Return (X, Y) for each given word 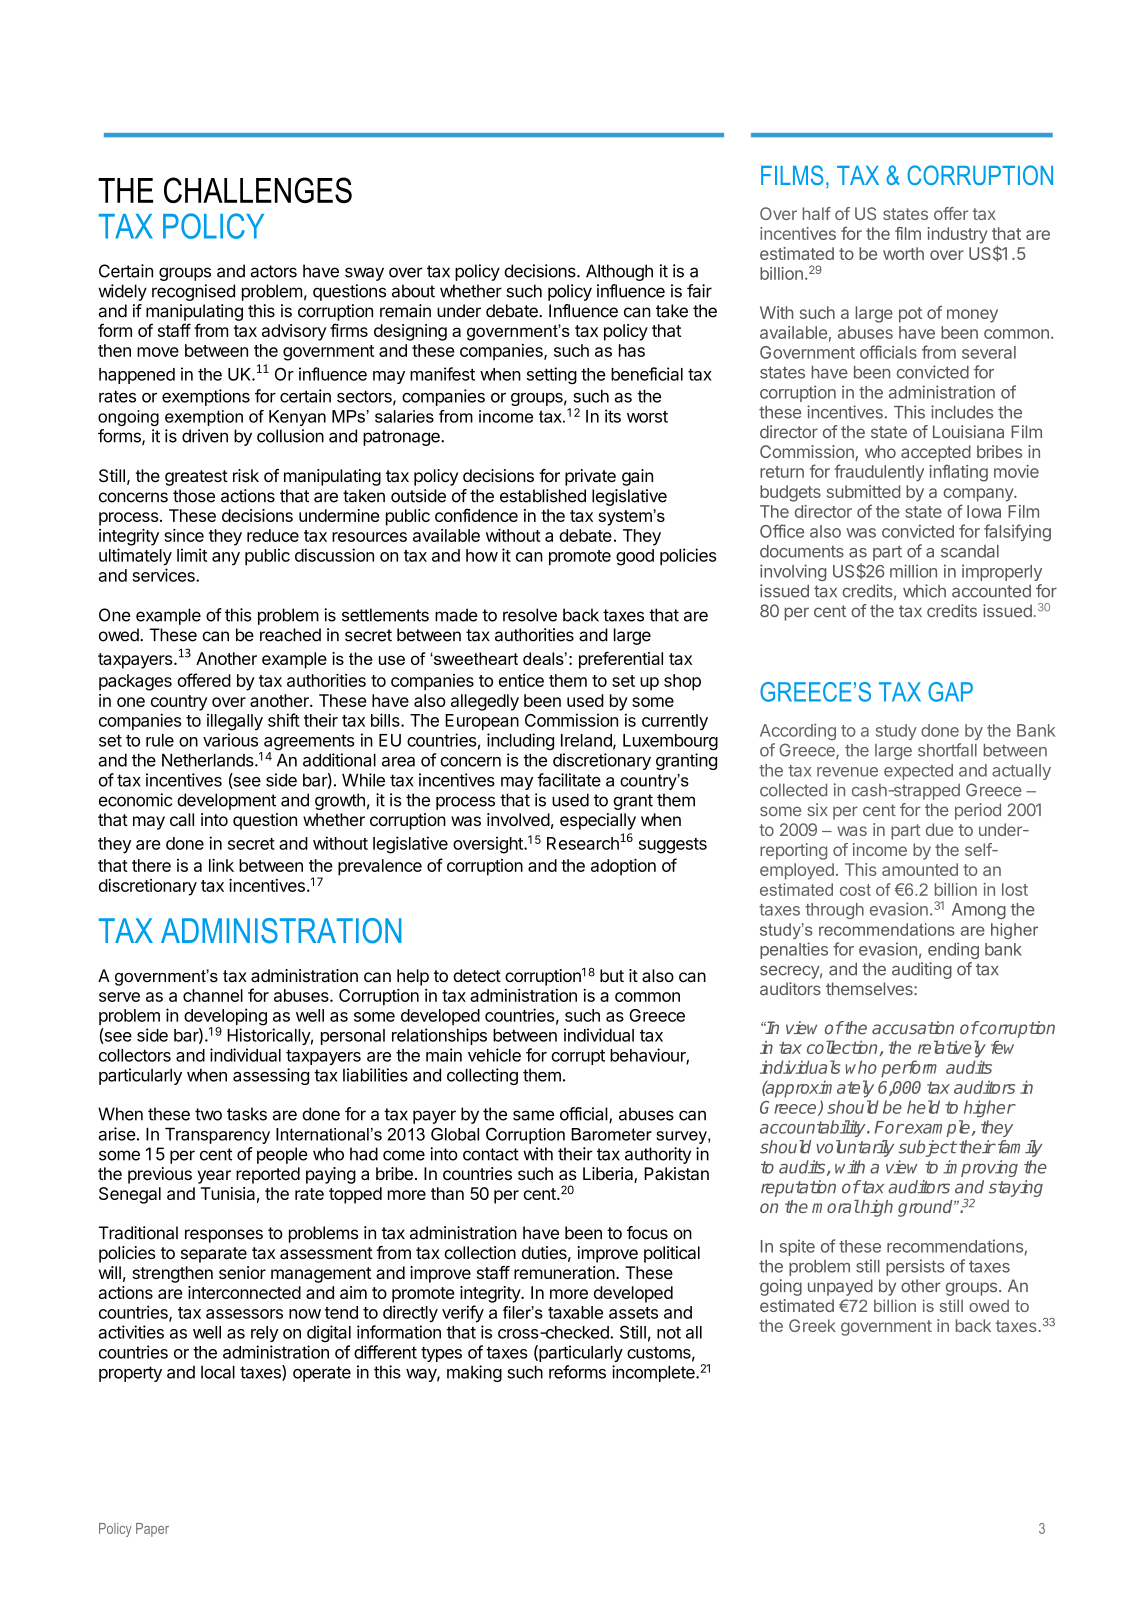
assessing (271, 1076)
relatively (952, 1049)
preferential (621, 660)
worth (903, 253)
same (533, 1115)
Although (619, 272)
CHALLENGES (258, 190)
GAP (950, 692)
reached (290, 635)
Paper (152, 1530)
